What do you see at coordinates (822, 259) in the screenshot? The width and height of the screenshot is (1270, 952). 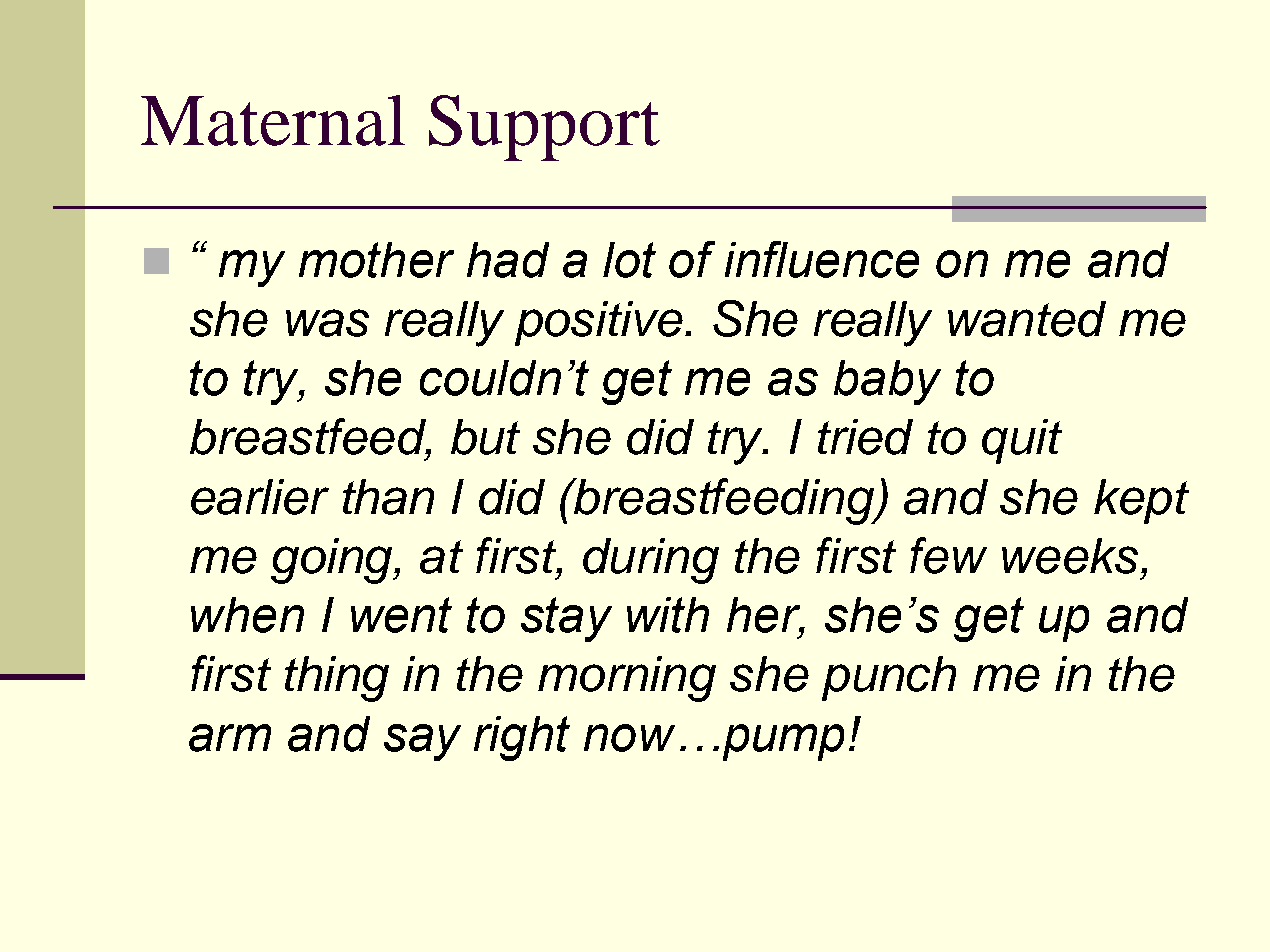 I see `influence` at bounding box center [822, 259].
